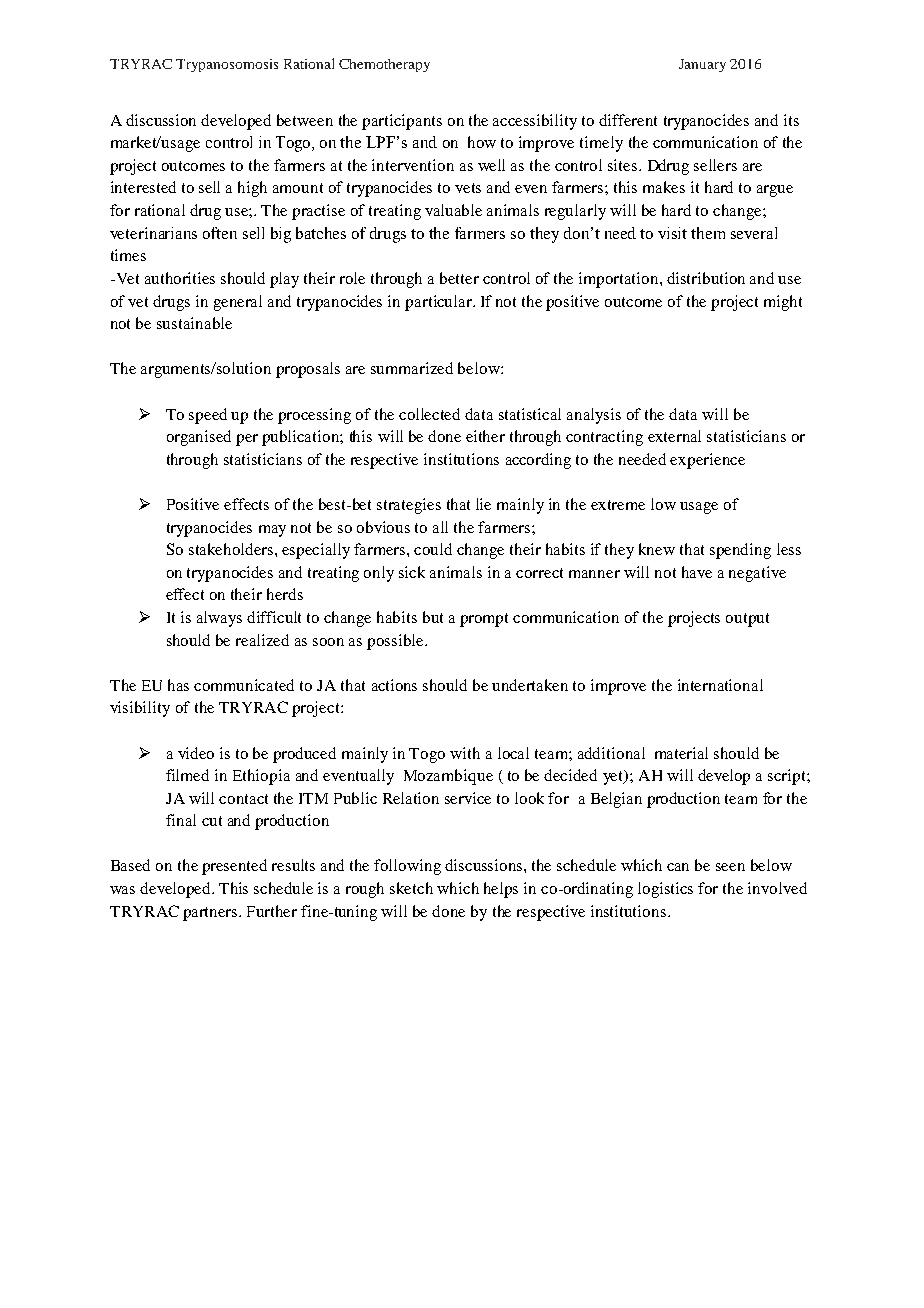 This document has width=924, height=1308. What do you see at coordinates (730, 867) in the document?
I see `seen` at bounding box center [730, 867].
